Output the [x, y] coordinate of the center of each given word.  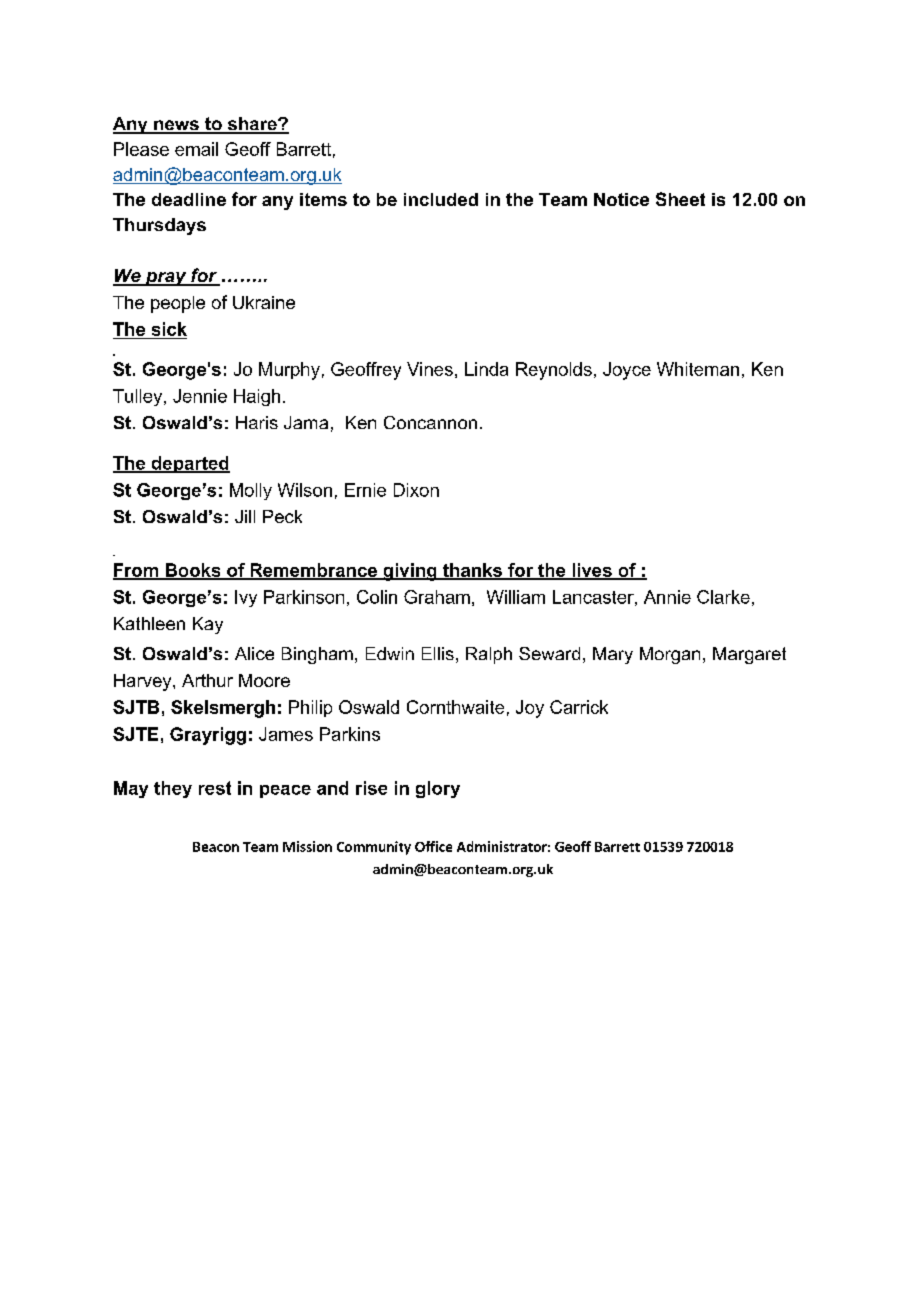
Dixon [416, 490]
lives [592, 571]
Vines [430, 369]
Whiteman [698, 369]
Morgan [670, 655]
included [441, 199]
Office [433, 846]
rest [215, 788]
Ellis [438, 653]
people [178, 304]
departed [189, 464]
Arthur [207, 680]
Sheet [680, 199]
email [196, 149]
